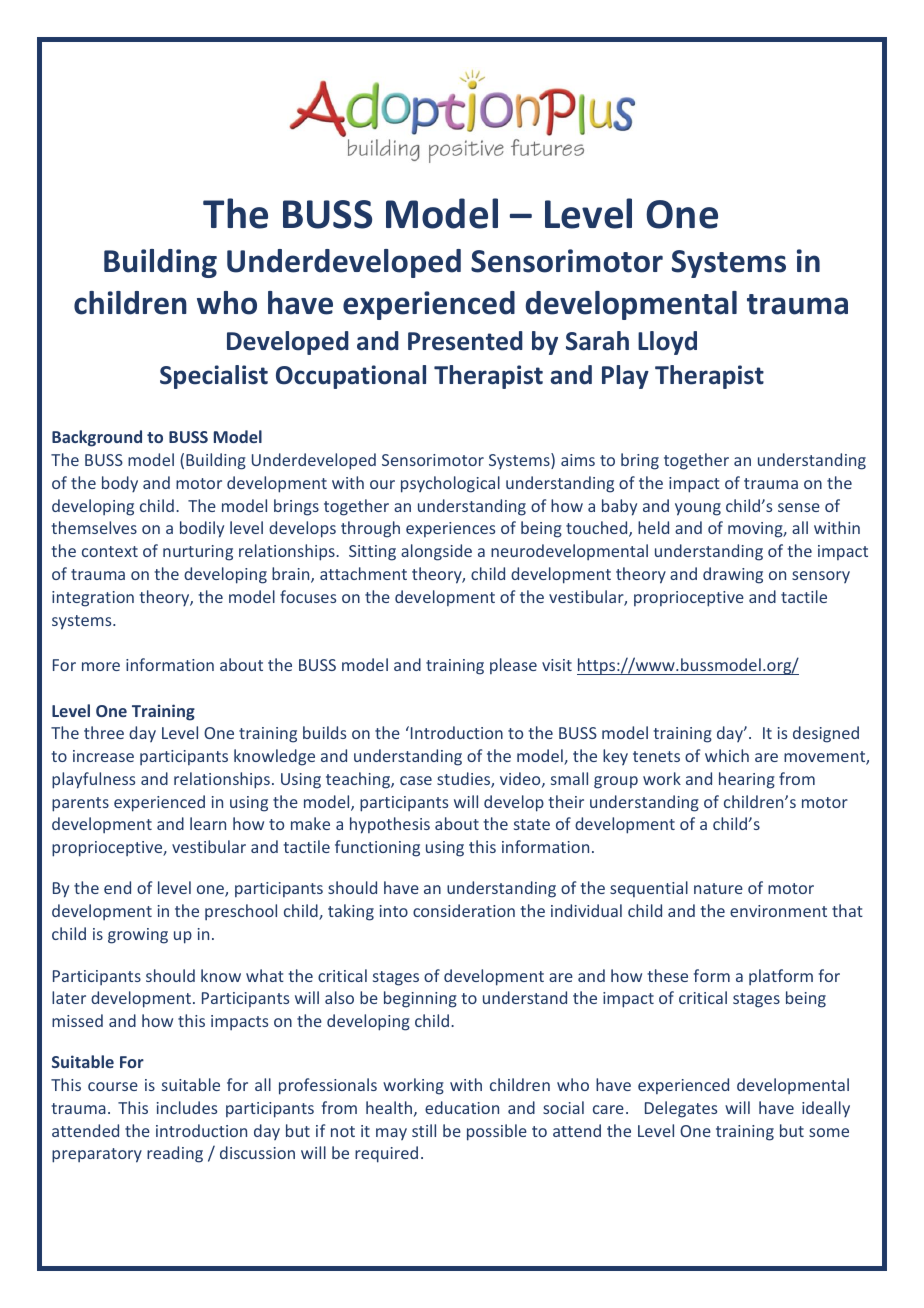 This screenshot has height=1308, width=924. What do you see at coordinates (138, 936) in the screenshot?
I see `growing` at bounding box center [138, 936].
